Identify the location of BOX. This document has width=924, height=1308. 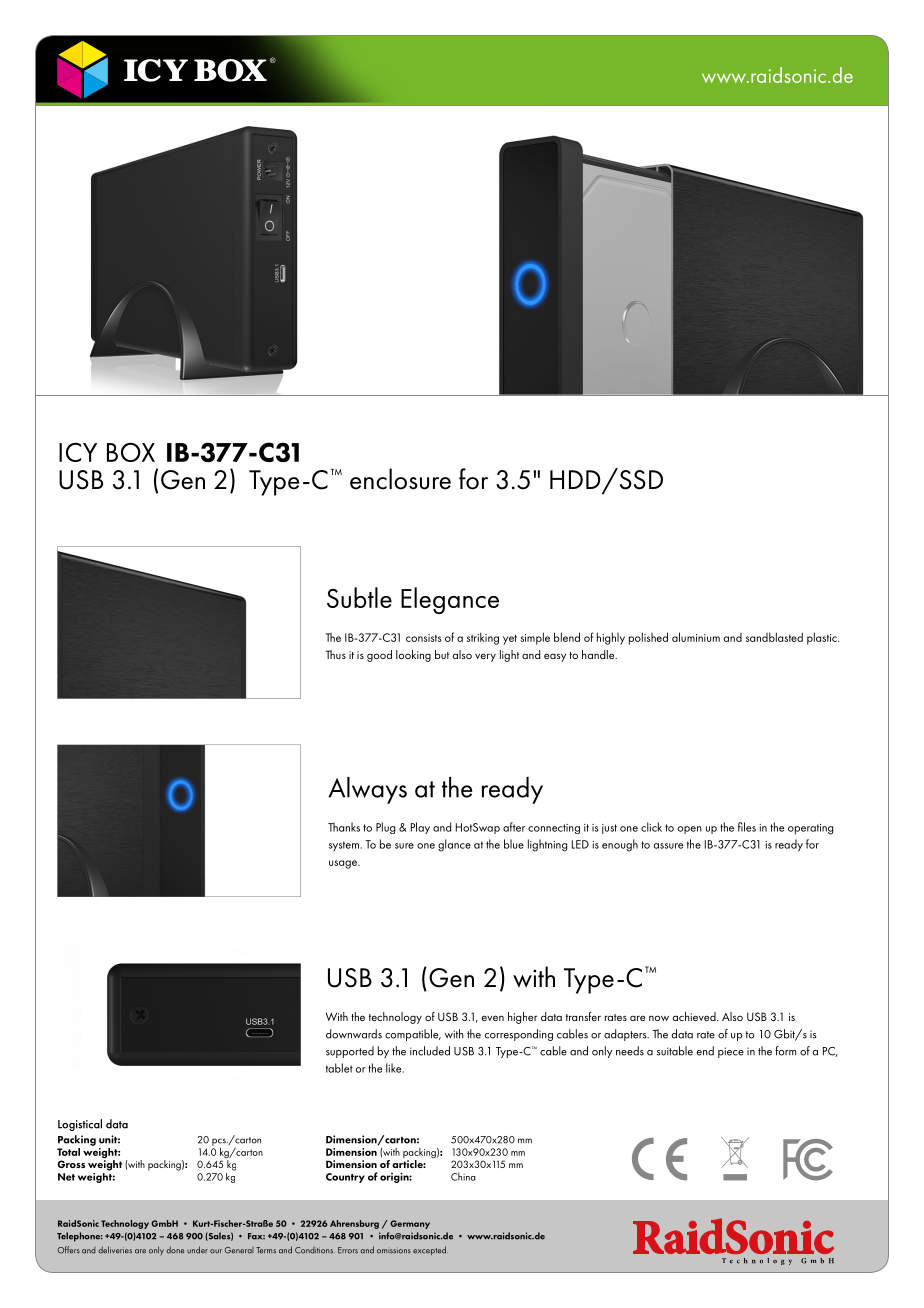
(131, 452).
